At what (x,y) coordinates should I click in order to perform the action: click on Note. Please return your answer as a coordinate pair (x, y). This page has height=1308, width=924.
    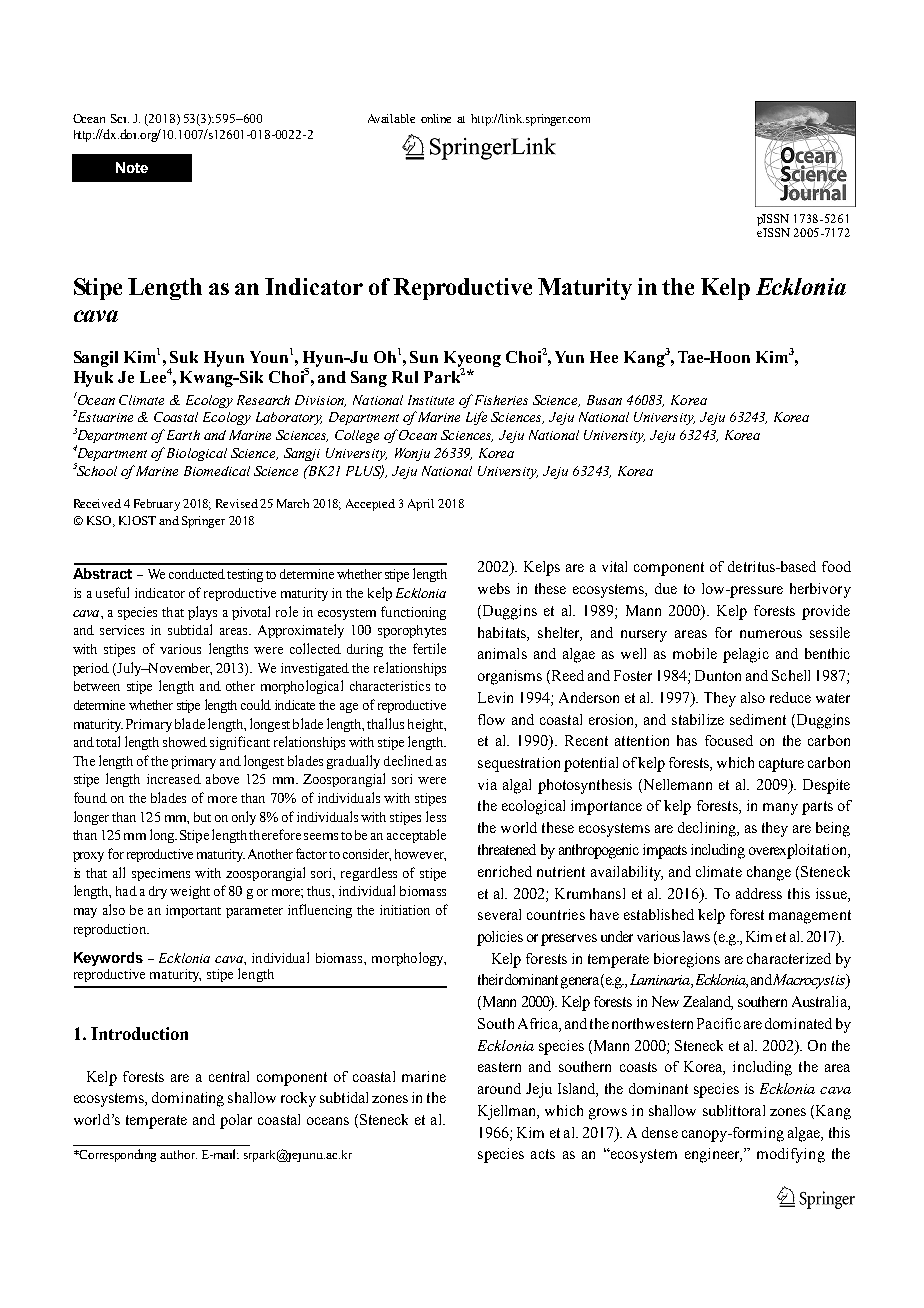
    Looking at the image, I should click on (132, 167).
